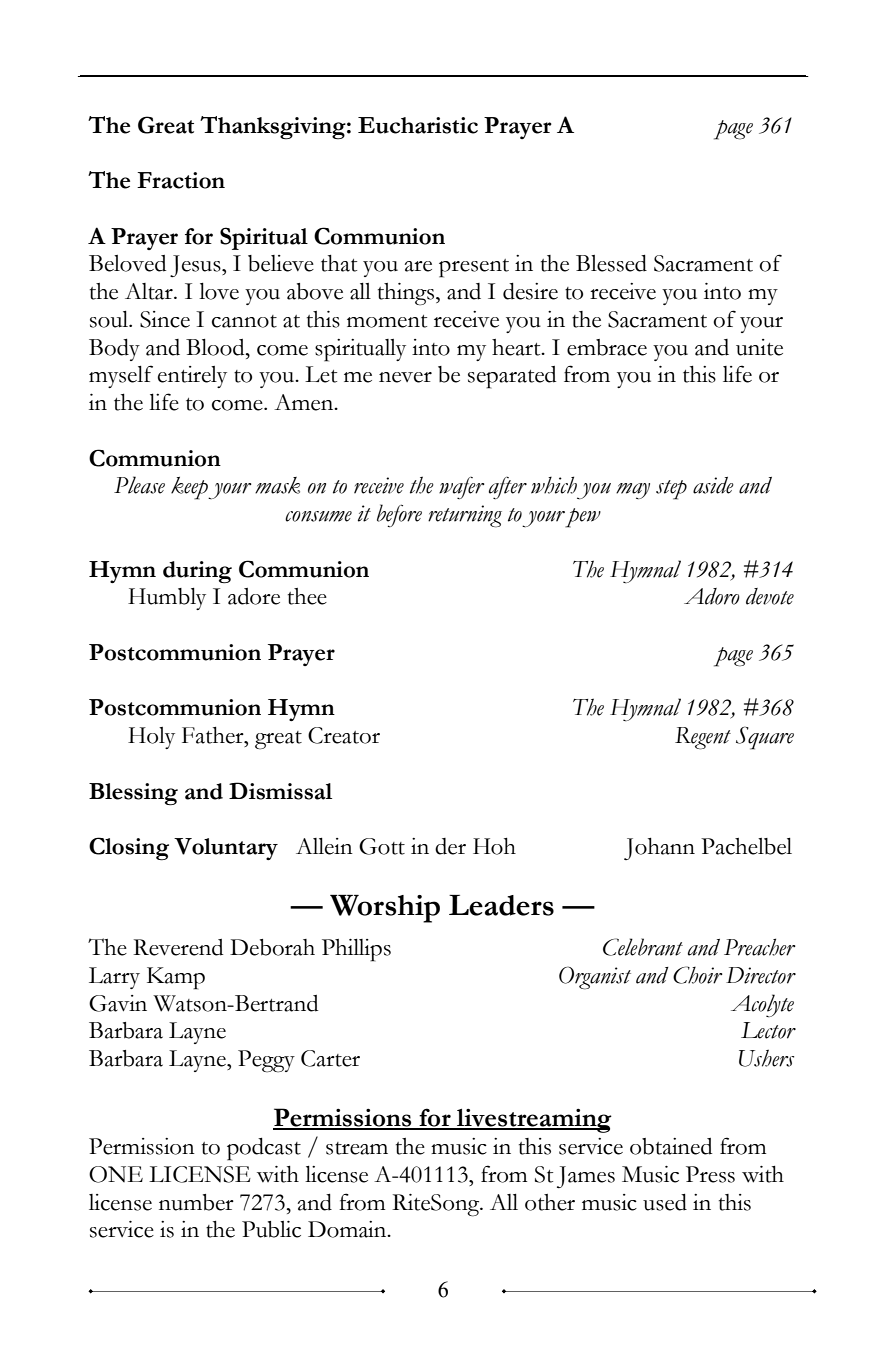 The image size is (887, 1372). I want to click on used, so click(665, 1202).
